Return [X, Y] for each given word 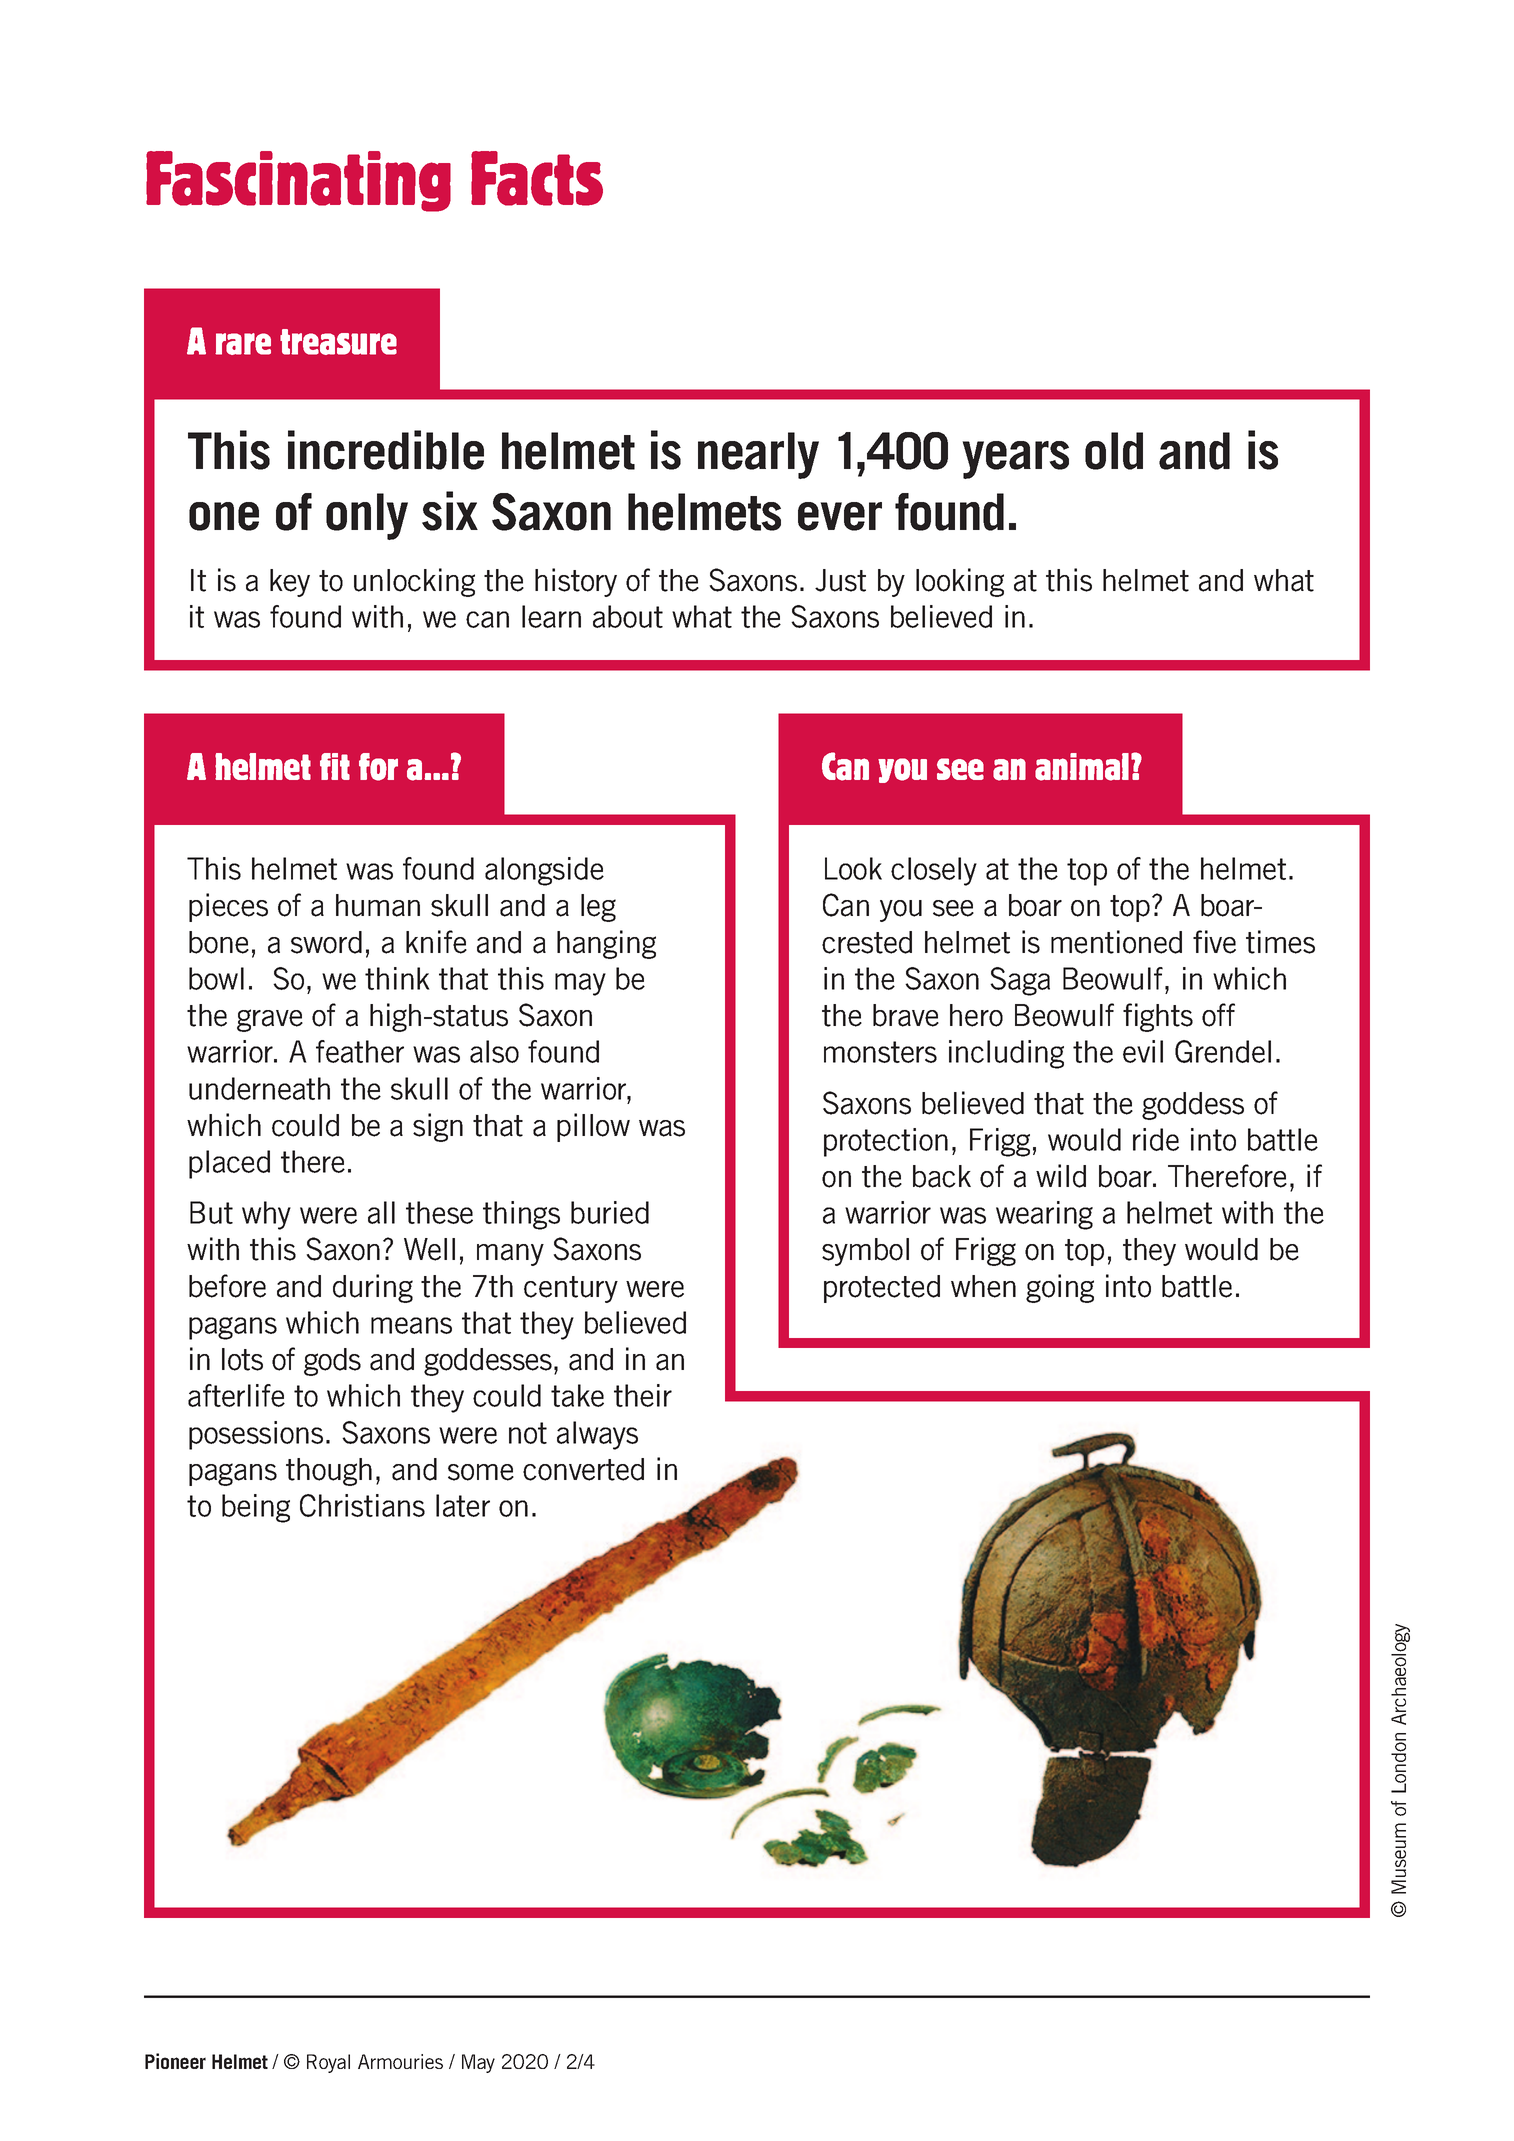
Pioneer [175, 2061]
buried [610, 1212]
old [1114, 451]
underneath [259, 1088]
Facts [537, 178]
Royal [328, 2063]
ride [1156, 1139]
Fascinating [298, 181]
